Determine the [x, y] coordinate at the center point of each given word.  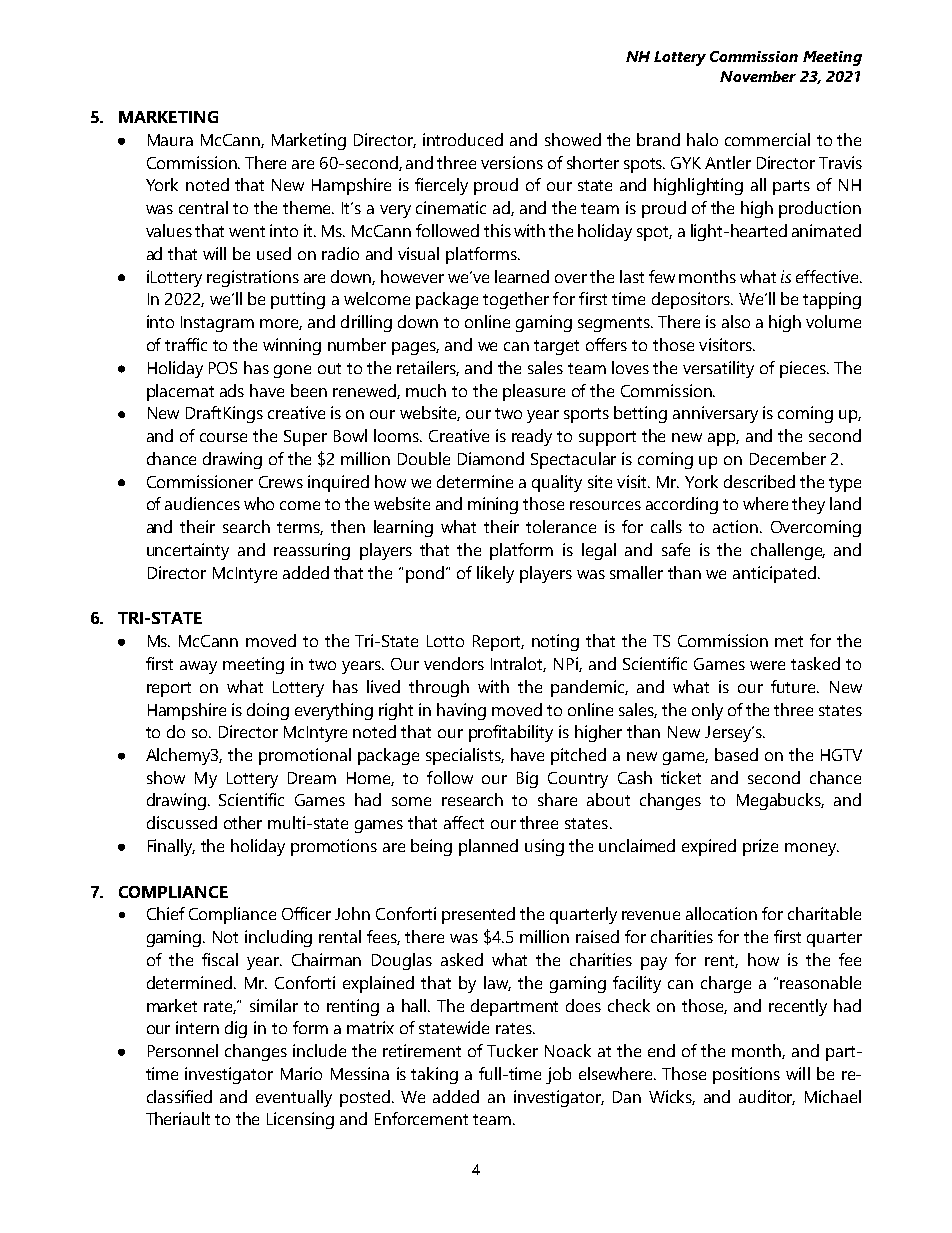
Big [527, 779]
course [223, 437]
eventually [294, 1098]
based [736, 754]
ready [532, 437]
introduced [463, 139]
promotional [305, 756]
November [758, 76]
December [788, 458]
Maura [170, 140]
